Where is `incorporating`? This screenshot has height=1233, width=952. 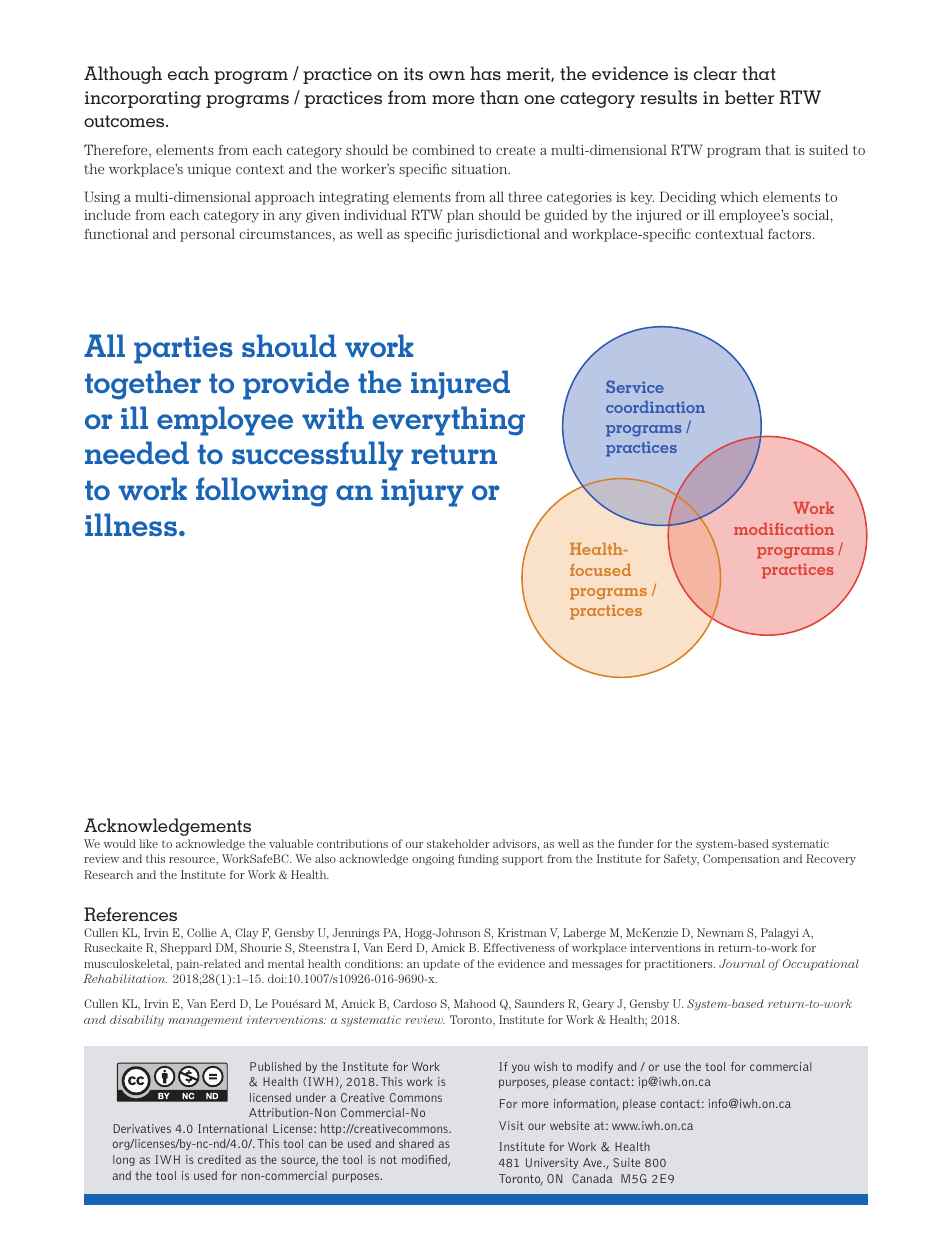
incorporating is located at coordinates (143, 99).
